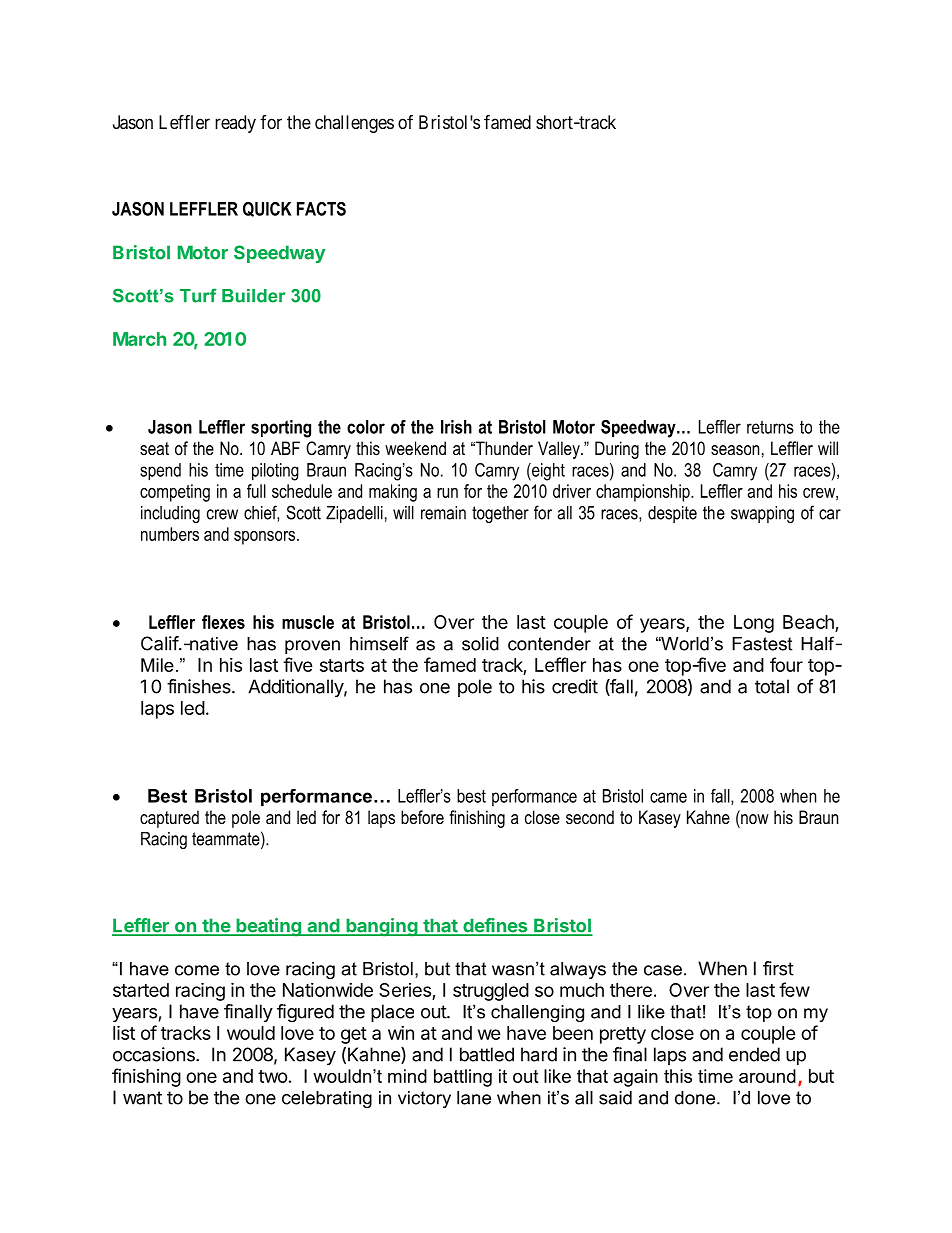  Describe the element at coordinates (463, 1078) in the image. I see `battling` at that location.
